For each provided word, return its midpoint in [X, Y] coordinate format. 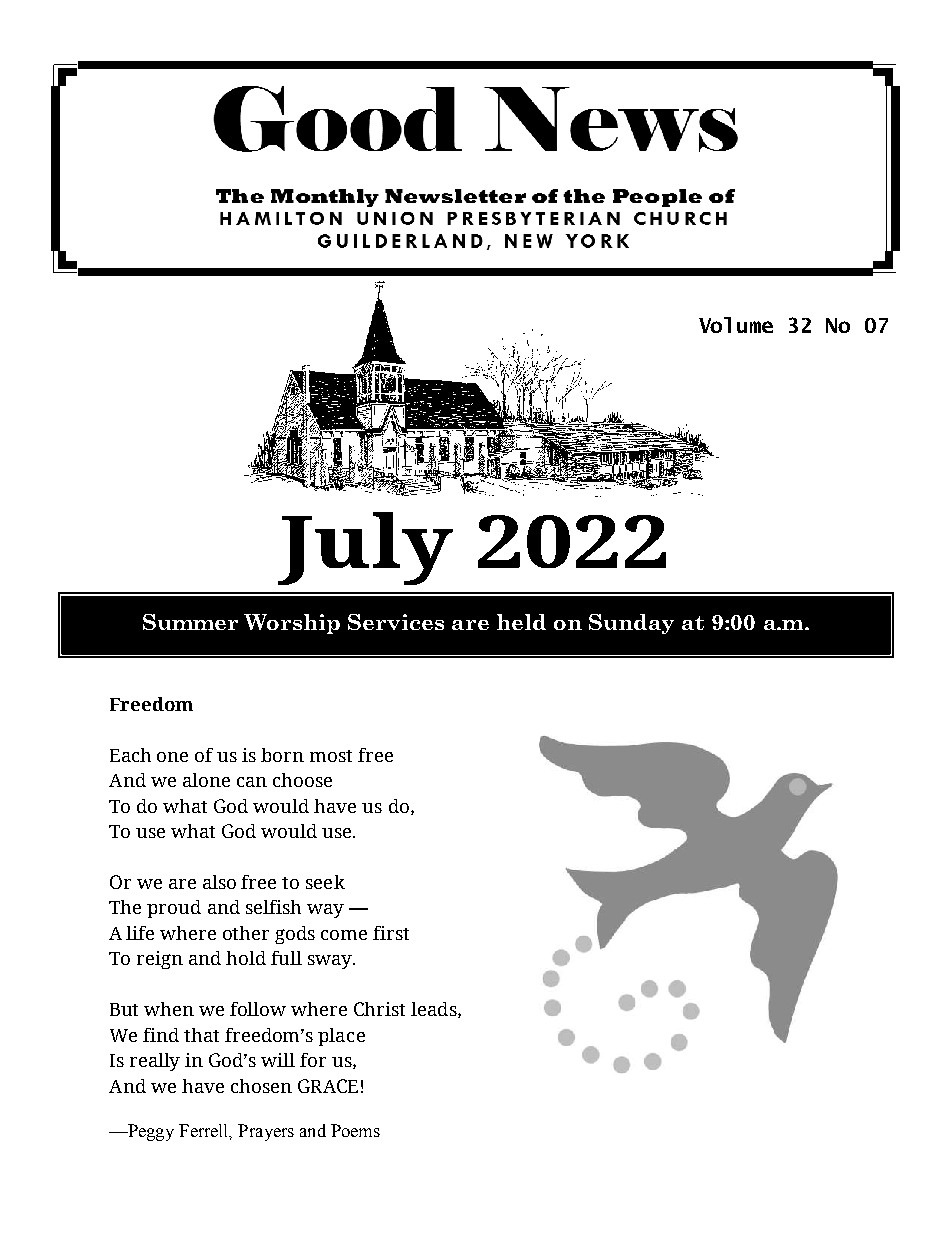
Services [396, 622]
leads [435, 1010]
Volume [736, 325]
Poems [355, 1130]
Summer [190, 622]
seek [325, 882]
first [391, 933]
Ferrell [205, 1131]
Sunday [631, 624]
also [219, 882]
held [521, 622]
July [365, 548]
